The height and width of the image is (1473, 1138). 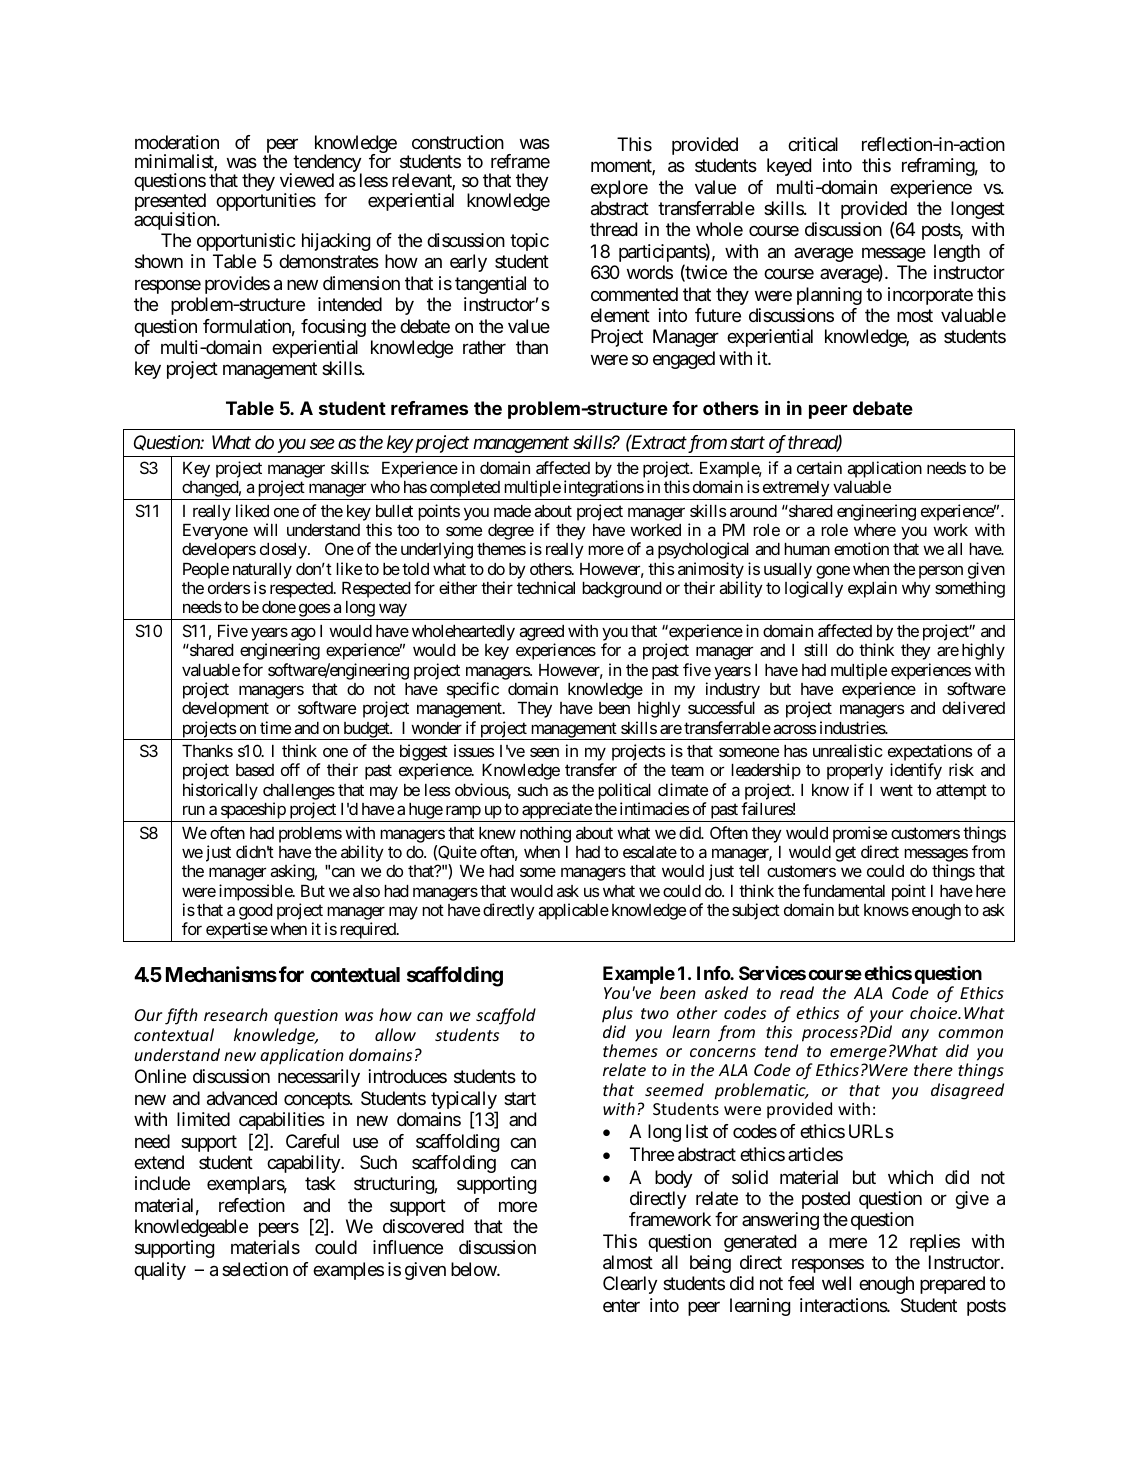 What do you see at coordinates (544, 752) in the image?
I see `seen` at bounding box center [544, 752].
